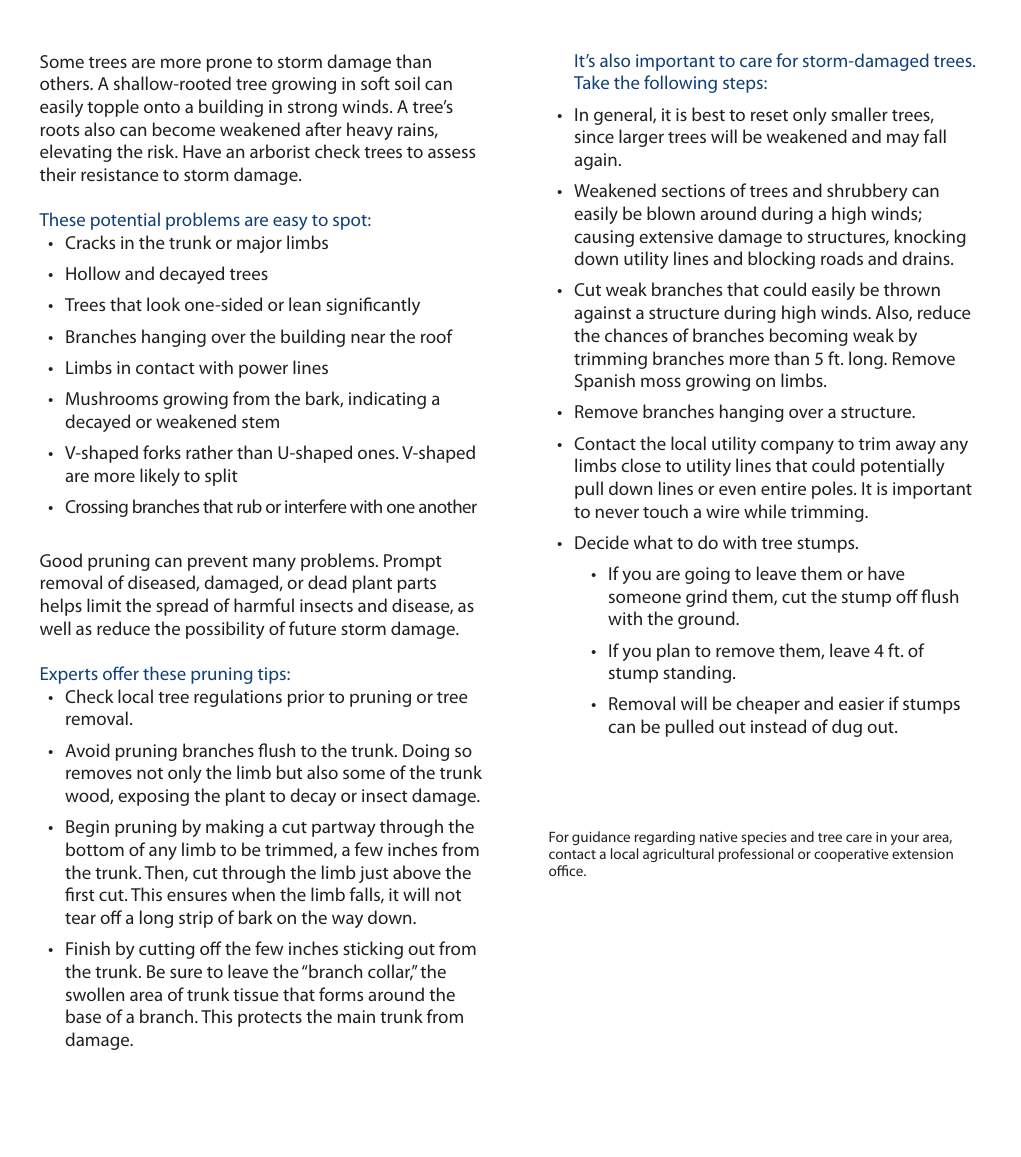 This screenshot has height=1157, width=1021. Describe the element at coordinates (859, 114) in the screenshot. I see `smaller` at that location.
